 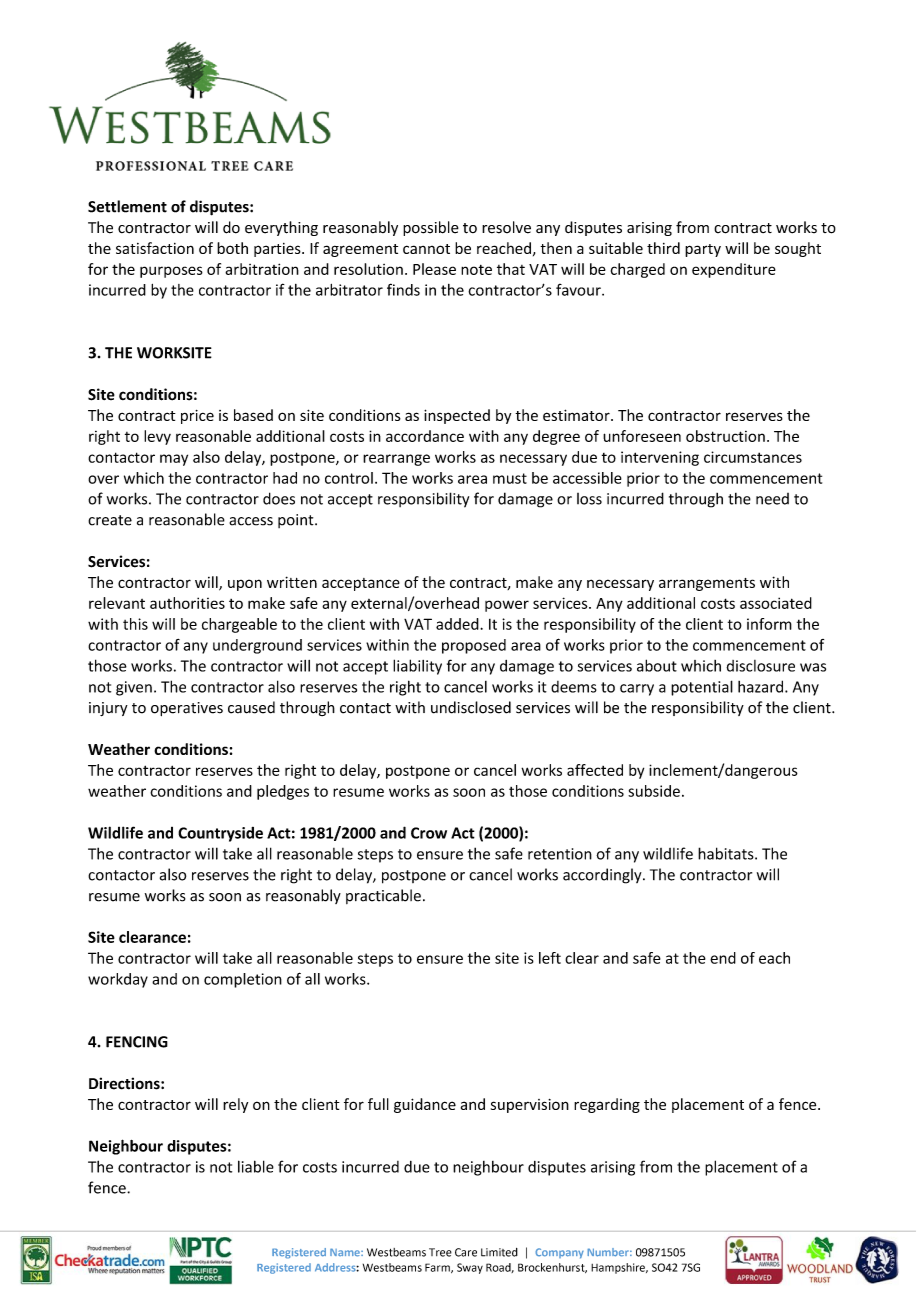 What do you see at coordinates (174, 460) in the image?
I see `may` at bounding box center [174, 460].
